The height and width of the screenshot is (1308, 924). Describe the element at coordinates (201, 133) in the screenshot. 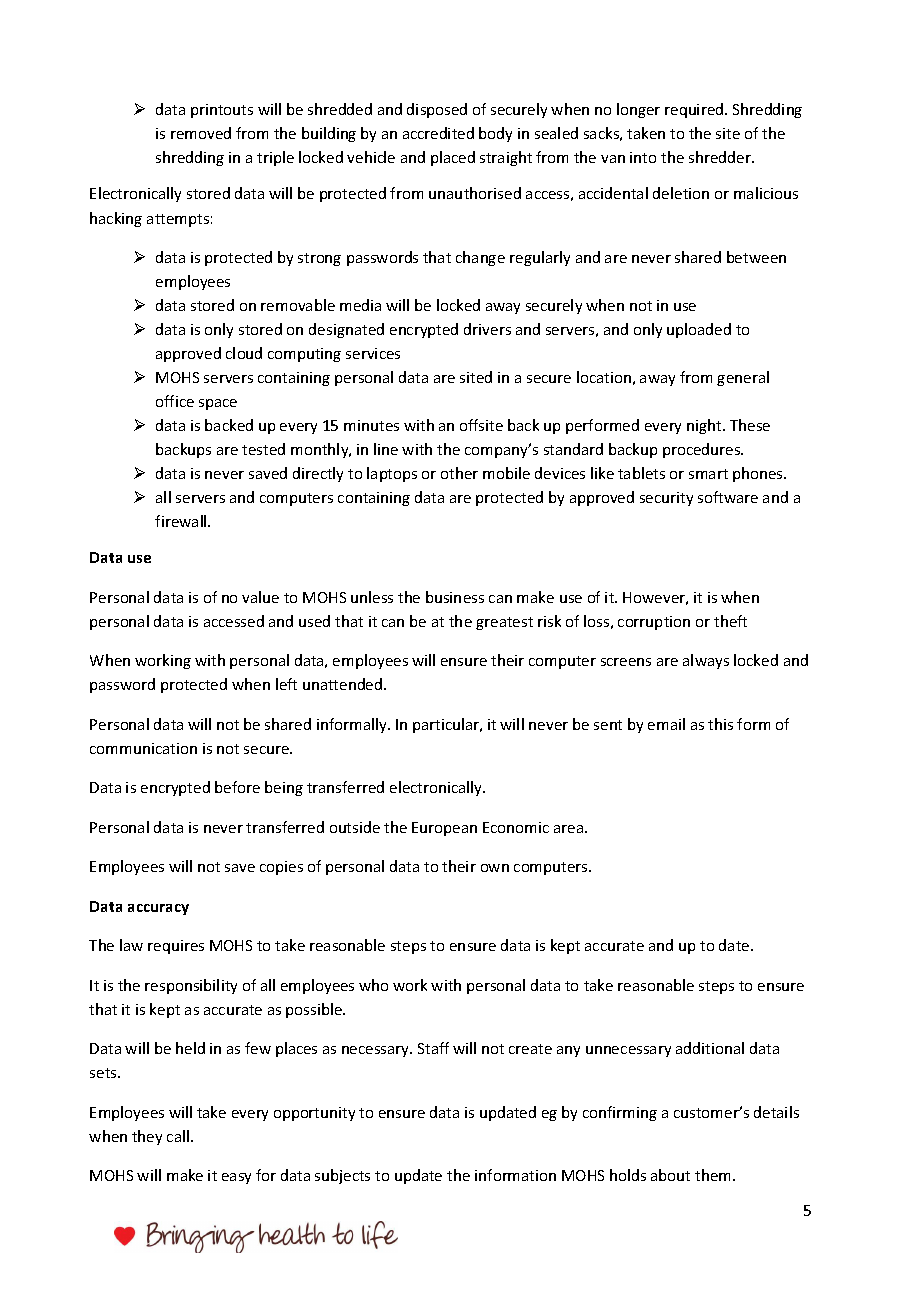

I see `removed` at that location.
